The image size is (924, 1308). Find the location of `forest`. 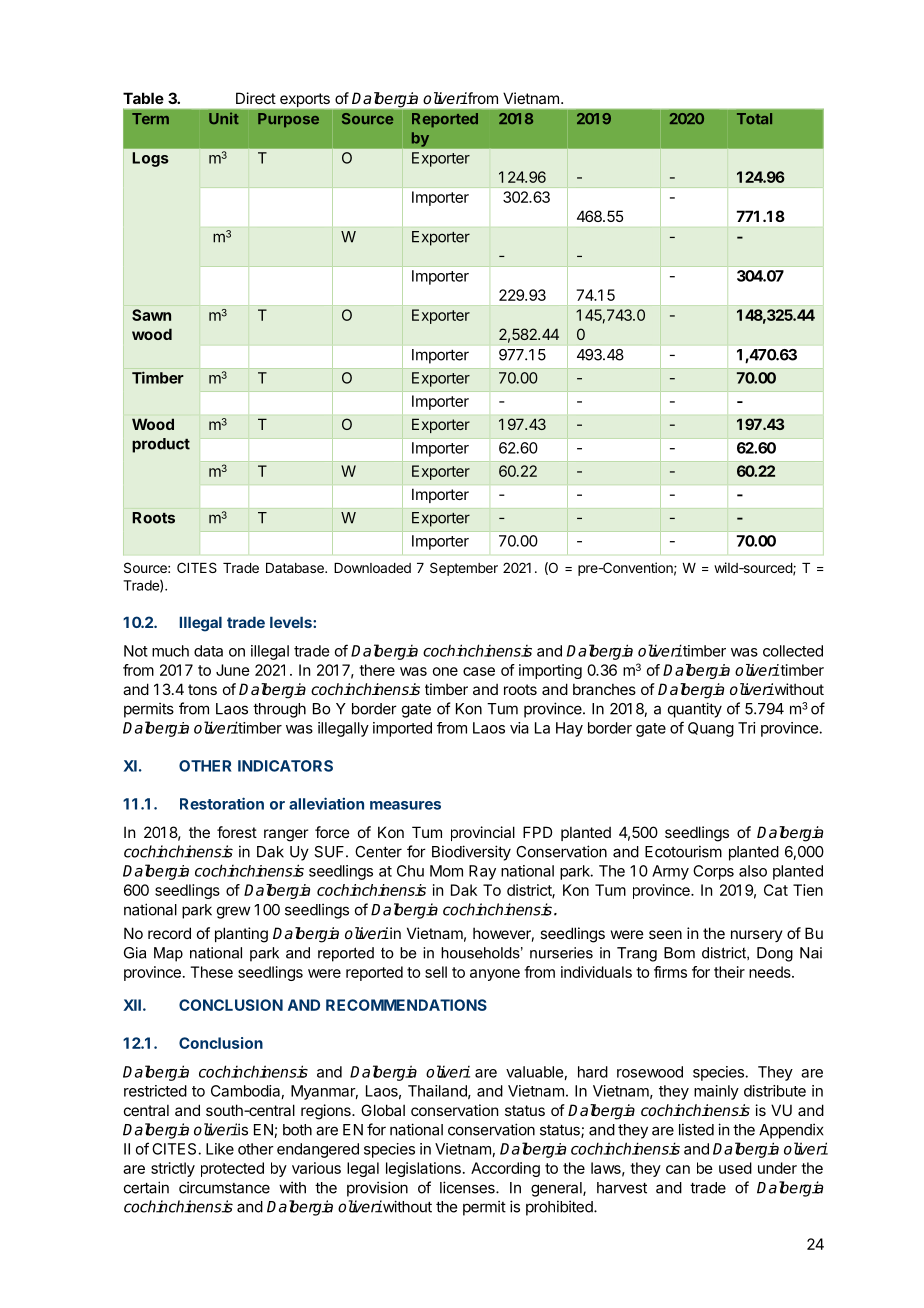

forest is located at coordinates (237, 832).
